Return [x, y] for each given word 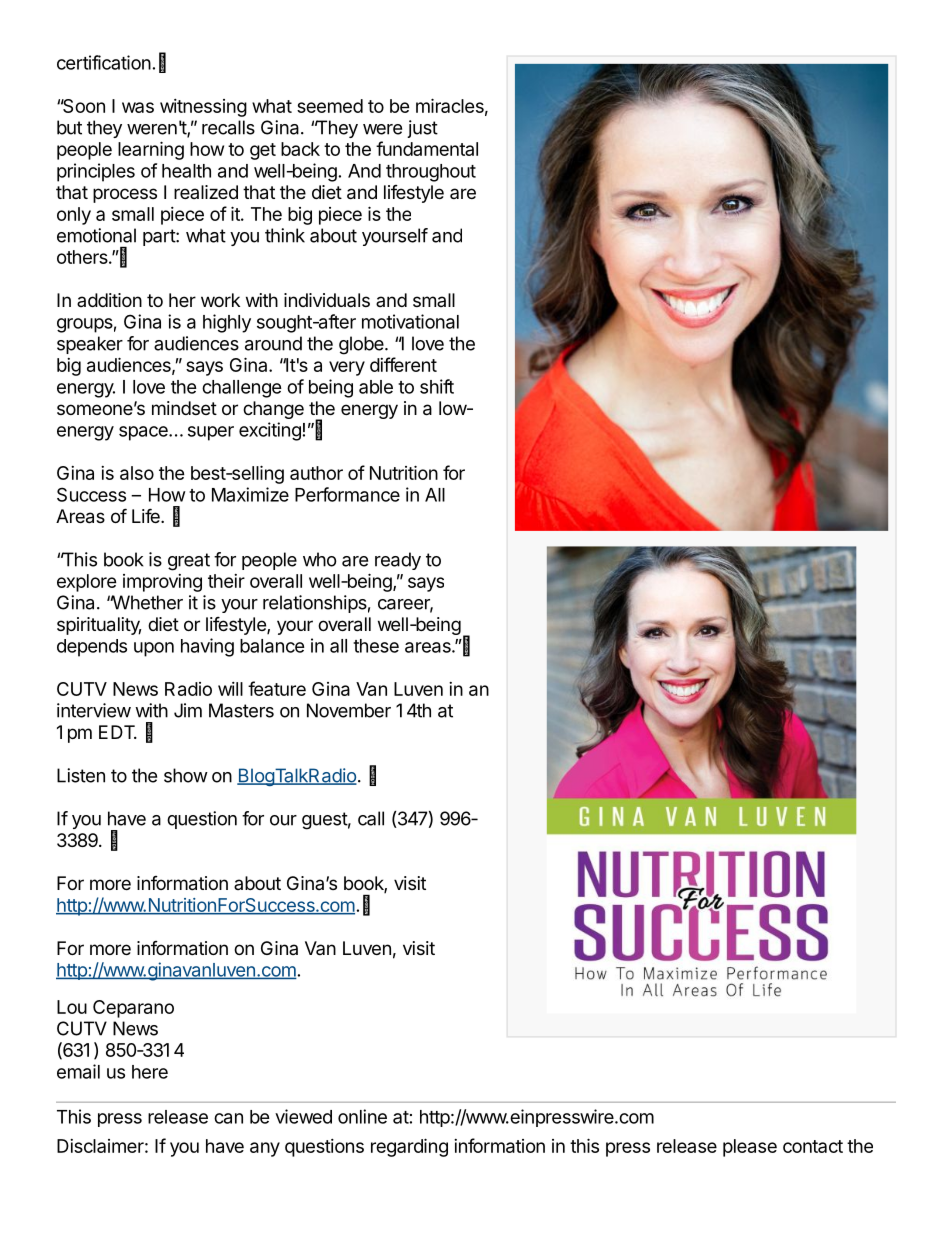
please [750, 1148]
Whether [146, 602]
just [422, 129]
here [150, 1072]
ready [398, 561]
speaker [90, 345]
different [403, 364]
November [349, 710]
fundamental [427, 148]
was [138, 107]
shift [437, 386]
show [186, 775]
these [376, 646]
